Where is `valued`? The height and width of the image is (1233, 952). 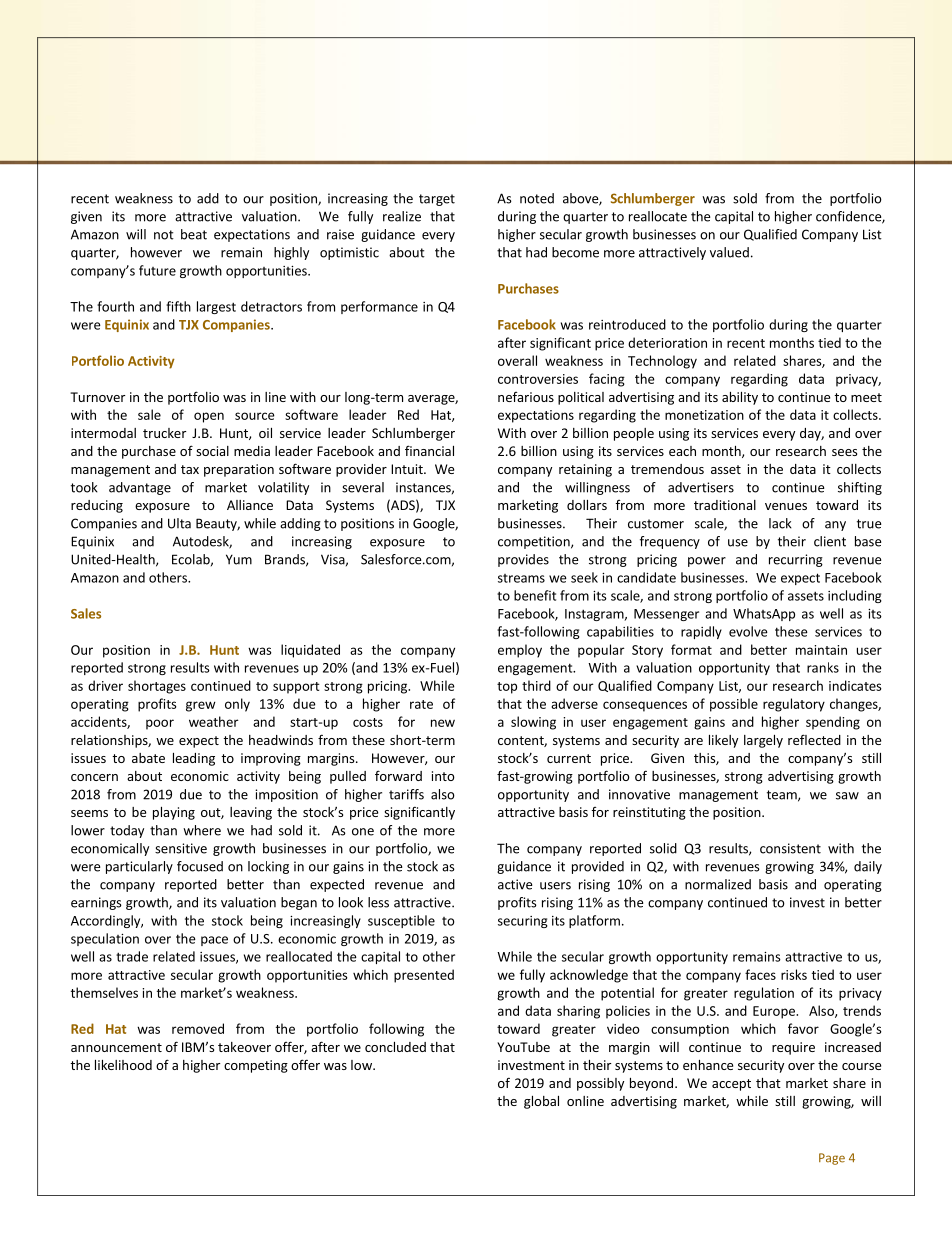 valued is located at coordinates (729, 252).
